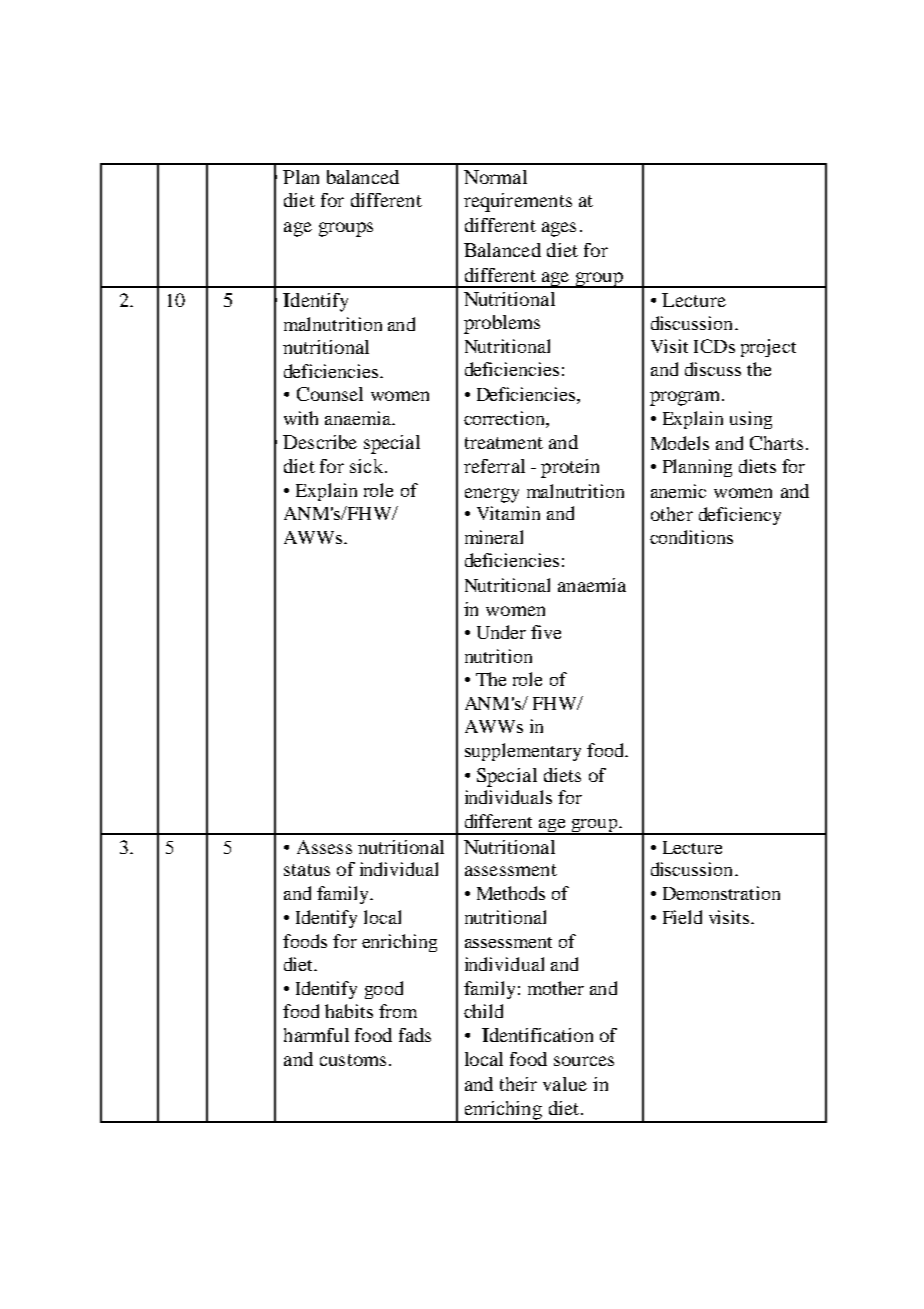  What do you see at coordinates (495, 177) in the page?
I see `Normal` at bounding box center [495, 177].
